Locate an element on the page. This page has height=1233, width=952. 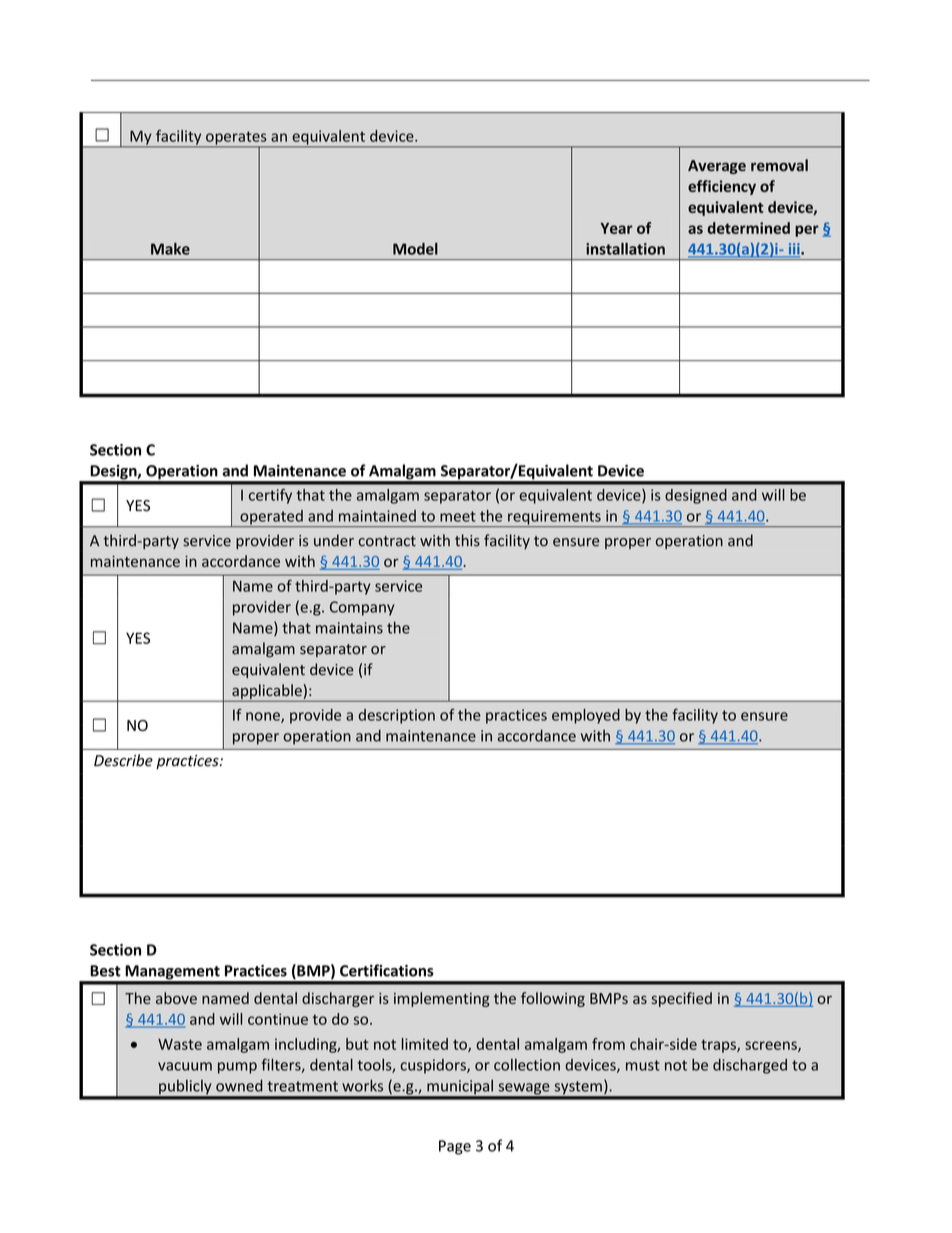
description is located at coordinates (397, 716).
